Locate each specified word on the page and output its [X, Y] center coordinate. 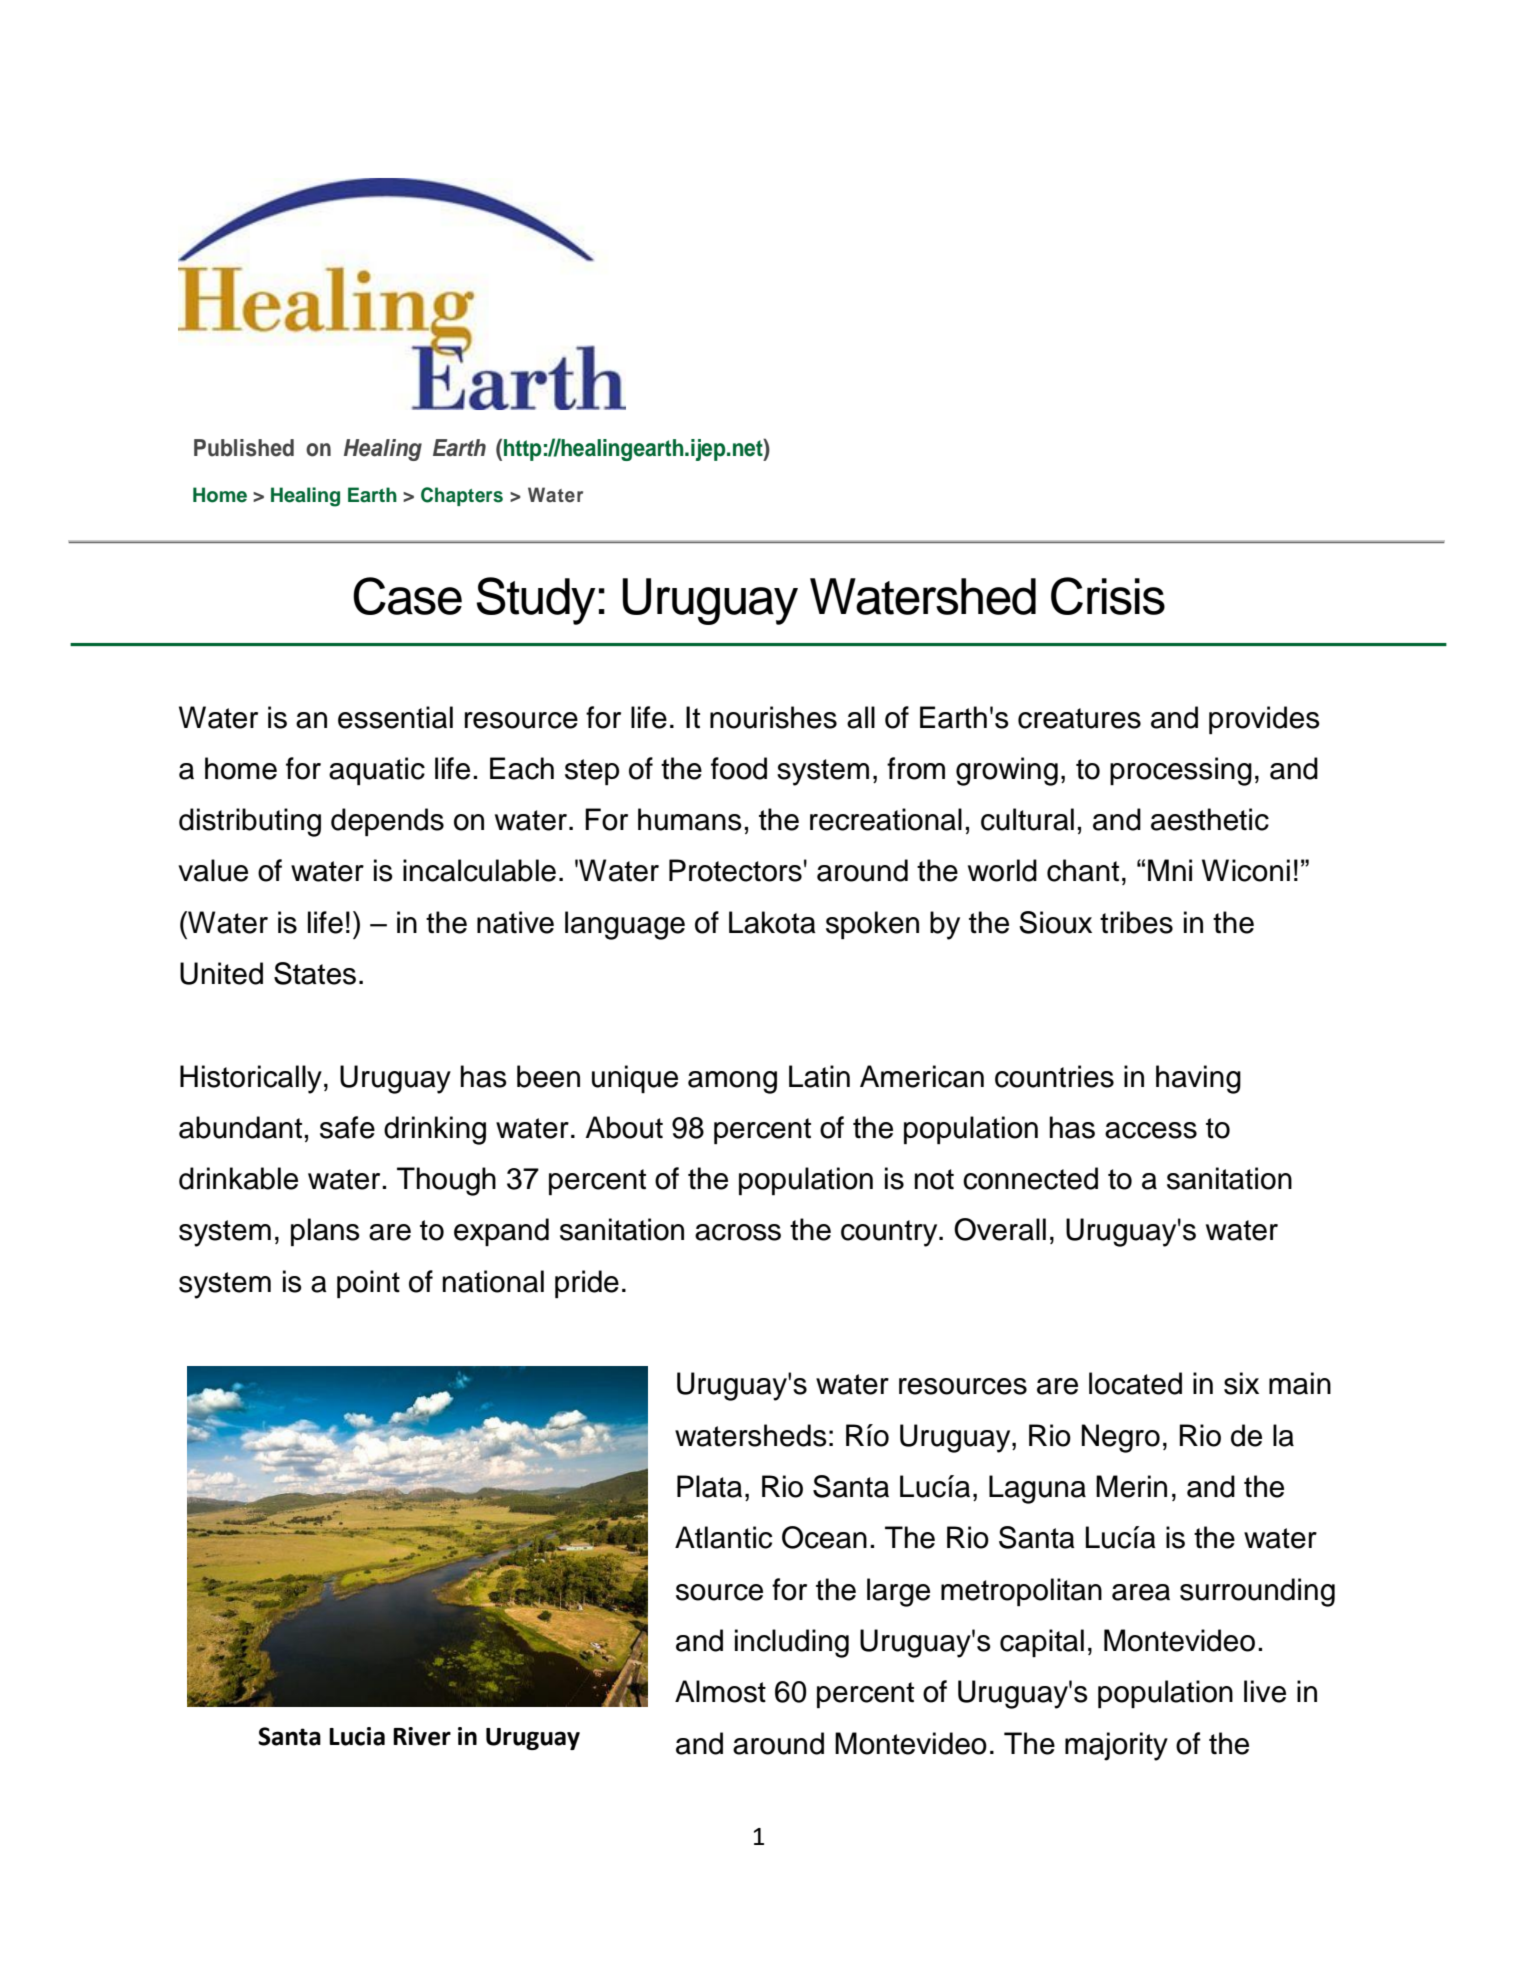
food [739, 768]
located [1135, 1383]
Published [244, 448]
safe [347, 1127]
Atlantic [723, 1537]
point [368, 1284]
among [732, 1082]
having [1198, 1079]
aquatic [377, 771]
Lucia [357, 1736]
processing [1181, 771]
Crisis [1108, 596]
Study [536, 601]
